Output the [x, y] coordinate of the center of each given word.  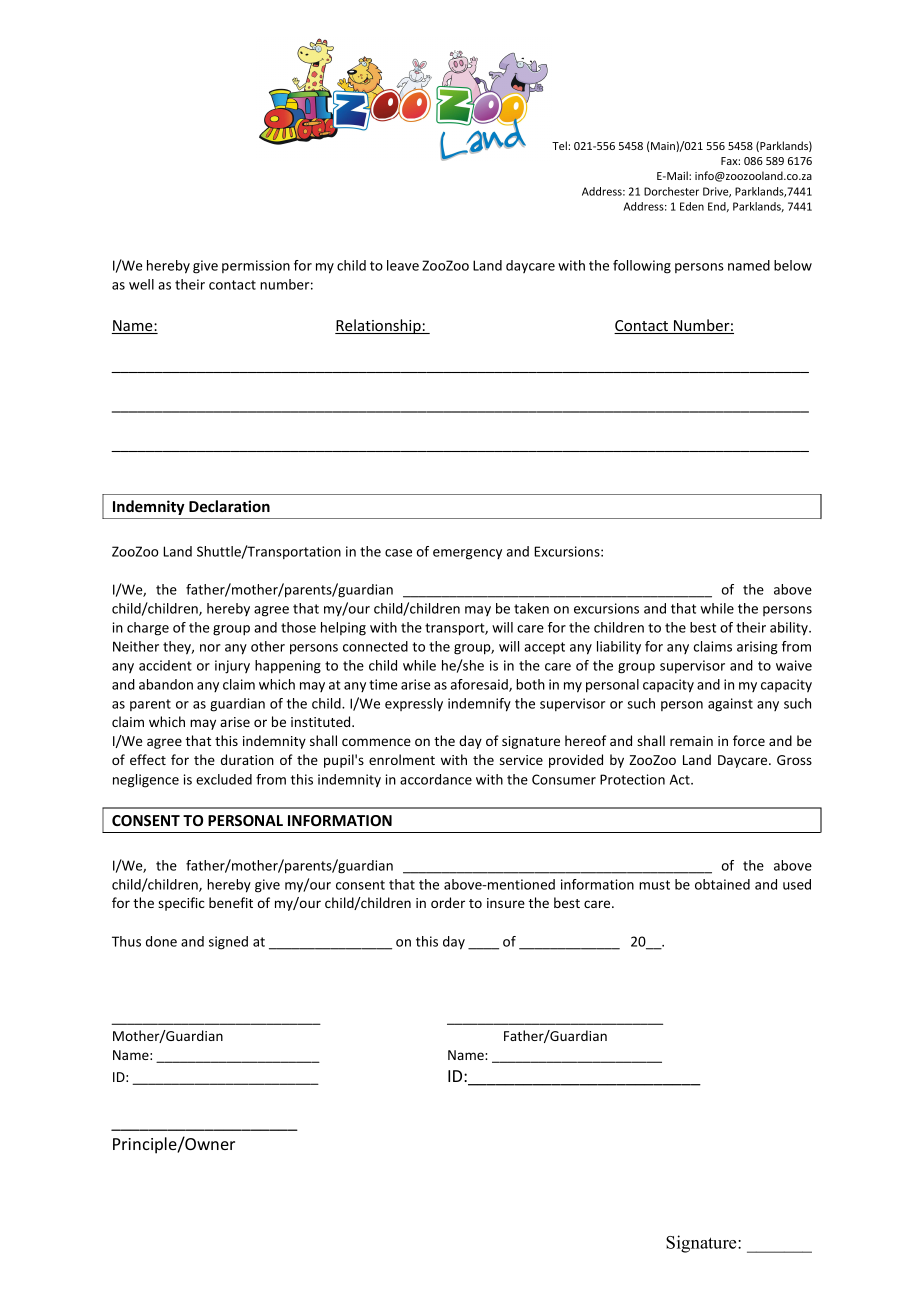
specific [181, 904]
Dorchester [671, 191]
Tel [560, 145]
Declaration [229, 506]
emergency [467, 554]
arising [757, 648]
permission [256, 266]
